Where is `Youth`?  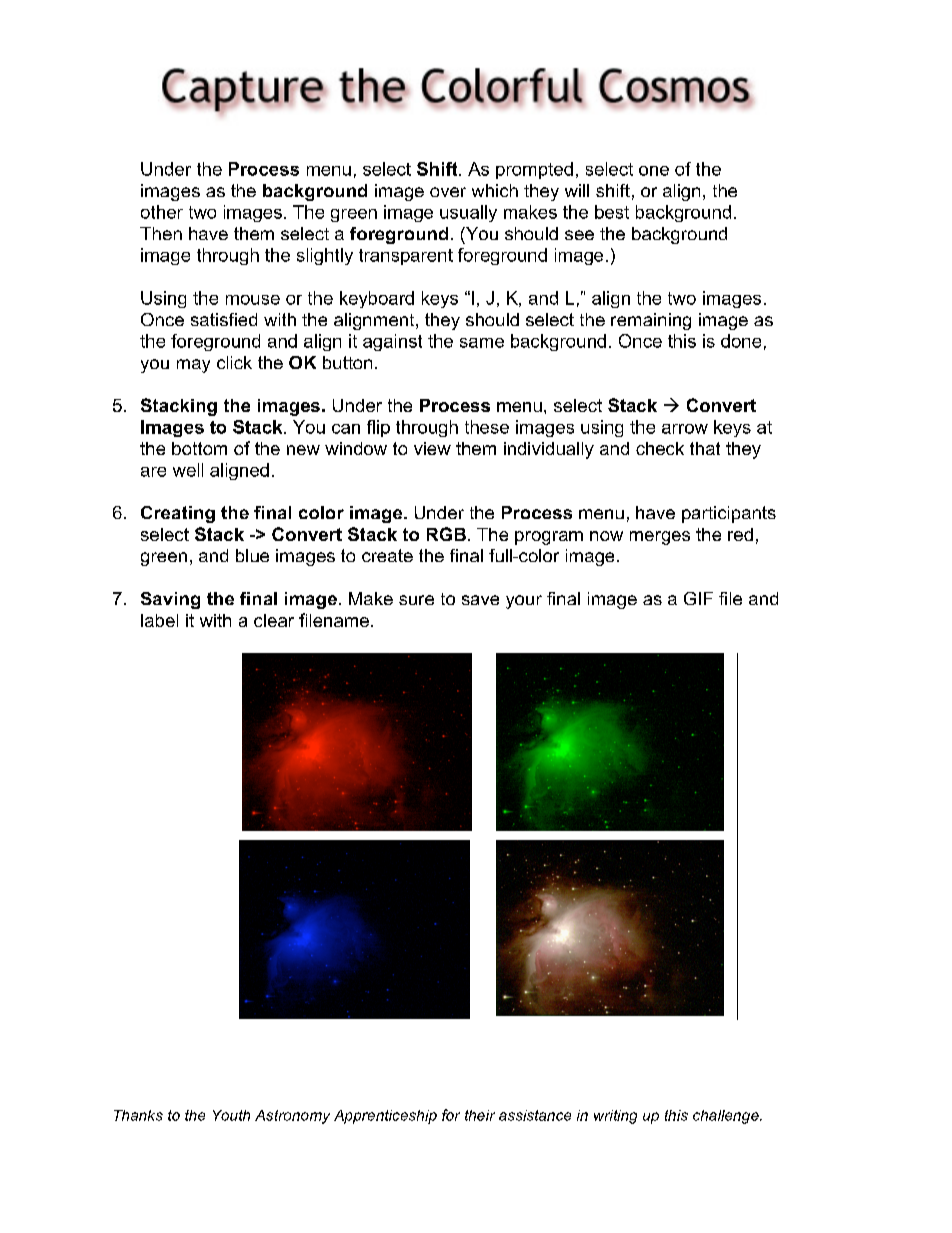
Youth is located at coordinates (231, 1115).
